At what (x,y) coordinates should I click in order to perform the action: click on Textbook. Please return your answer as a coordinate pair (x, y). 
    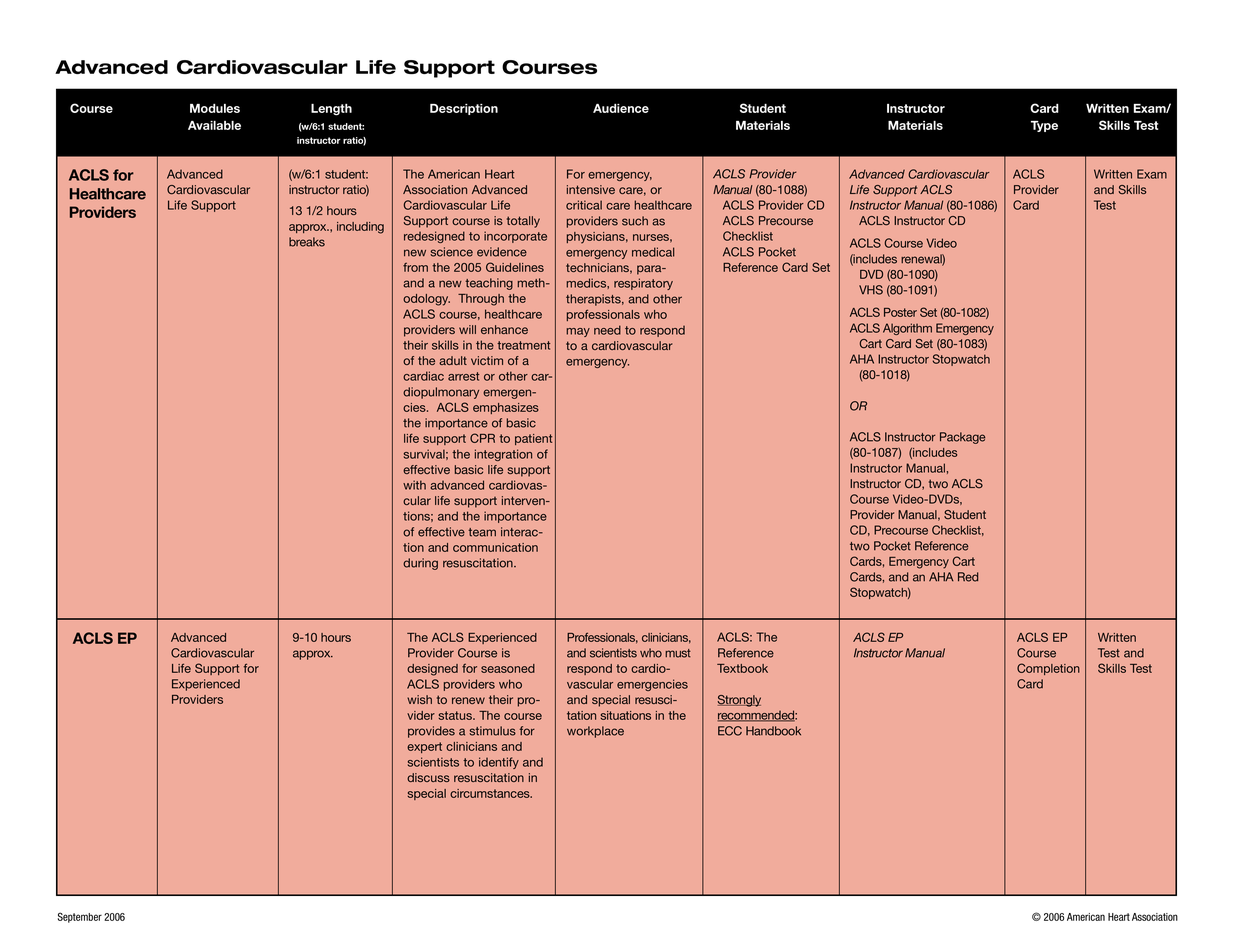
    Looking at the image, I should click on (742, 668).
